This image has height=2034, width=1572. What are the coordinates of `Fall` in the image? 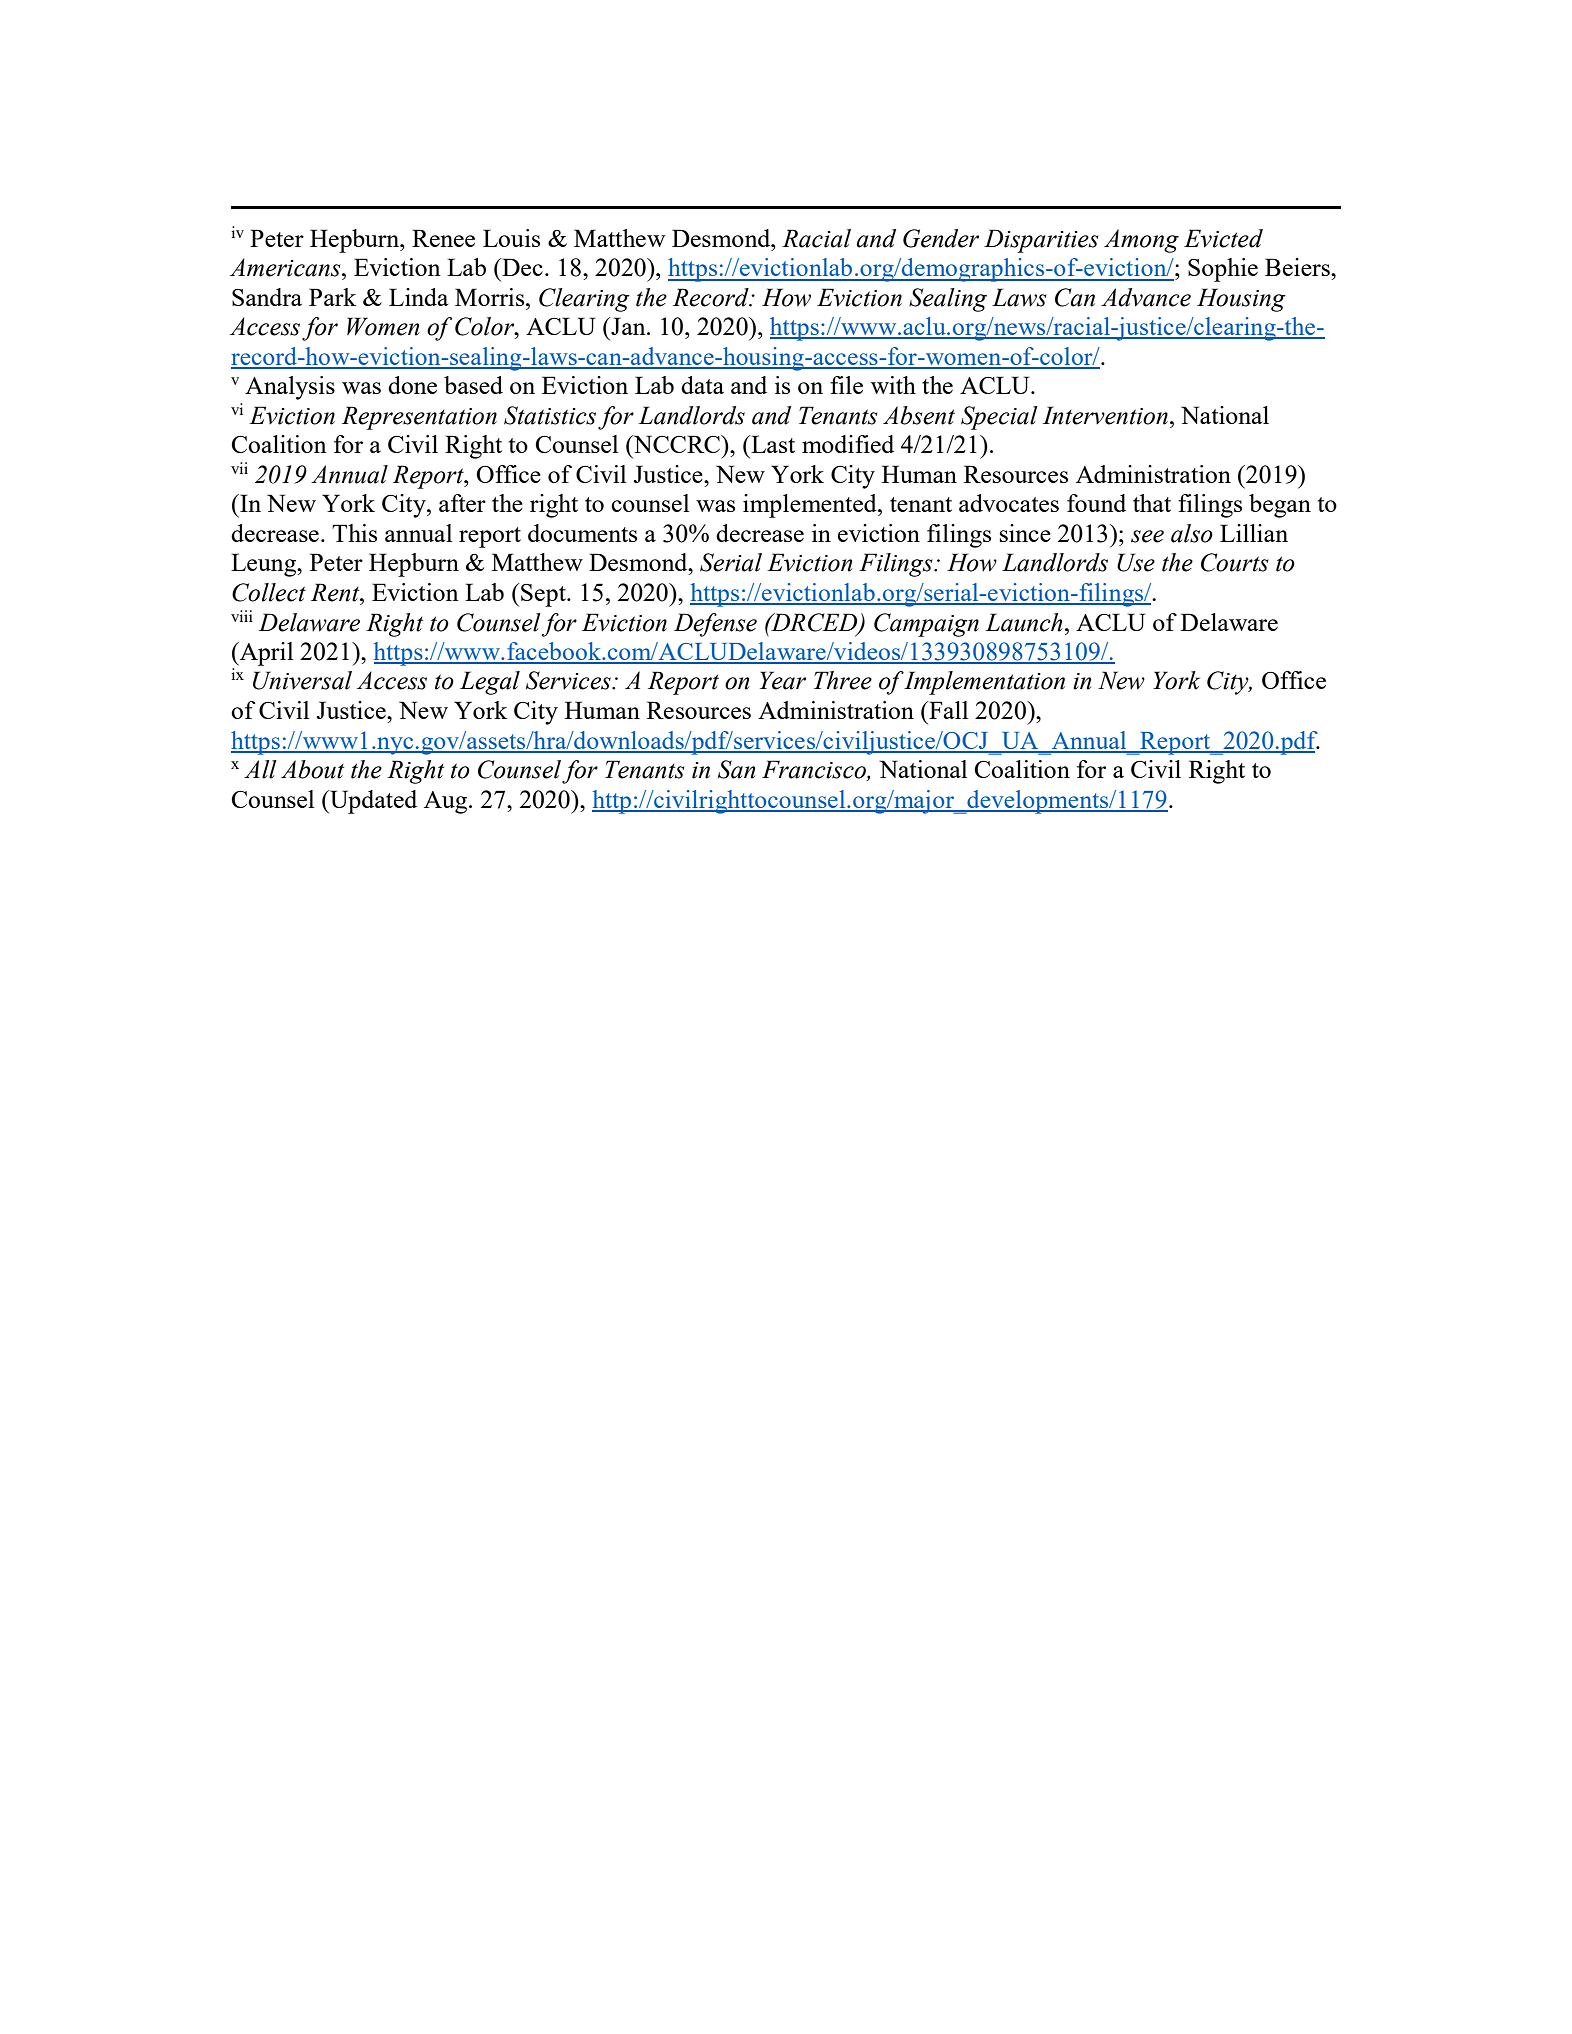 It's located at (947, 710).
